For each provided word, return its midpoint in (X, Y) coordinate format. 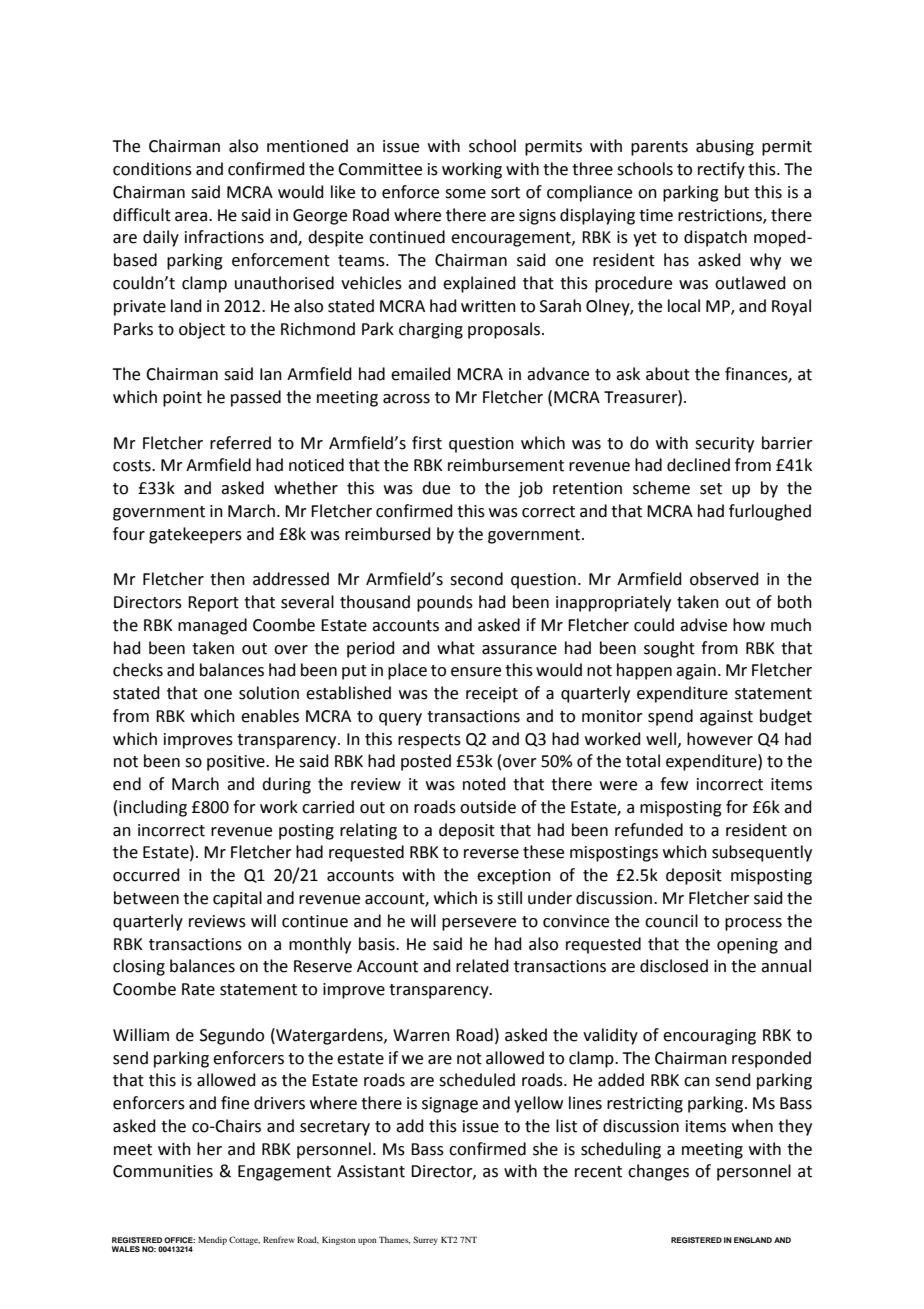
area (191, 217)
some (465, 194)
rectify (721, 170)
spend (670, 717)
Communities (163, 1171)
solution (269, 693)
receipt (492, 695)
